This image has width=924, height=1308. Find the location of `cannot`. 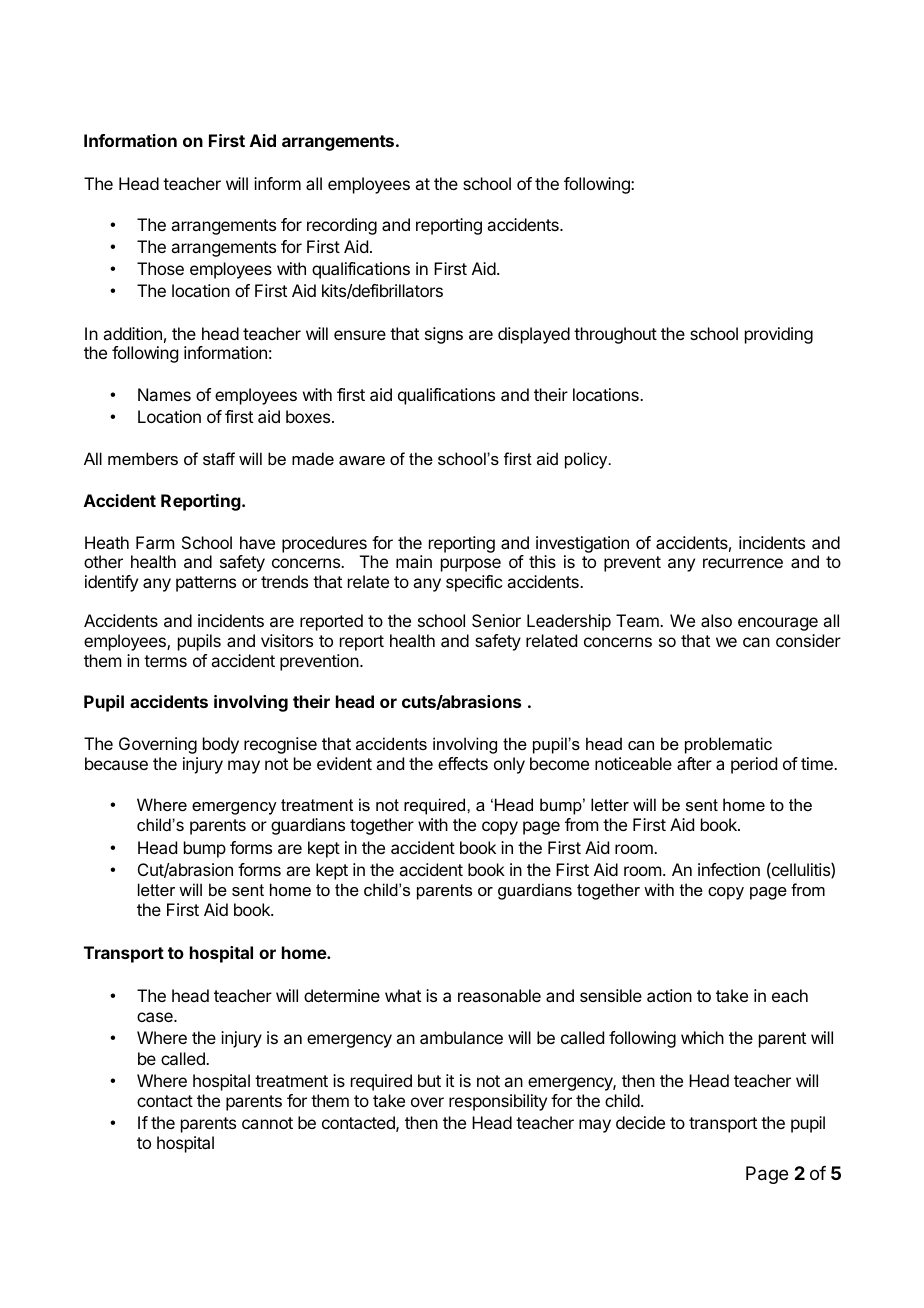

cannot is located at coordinates (267, 1123).
